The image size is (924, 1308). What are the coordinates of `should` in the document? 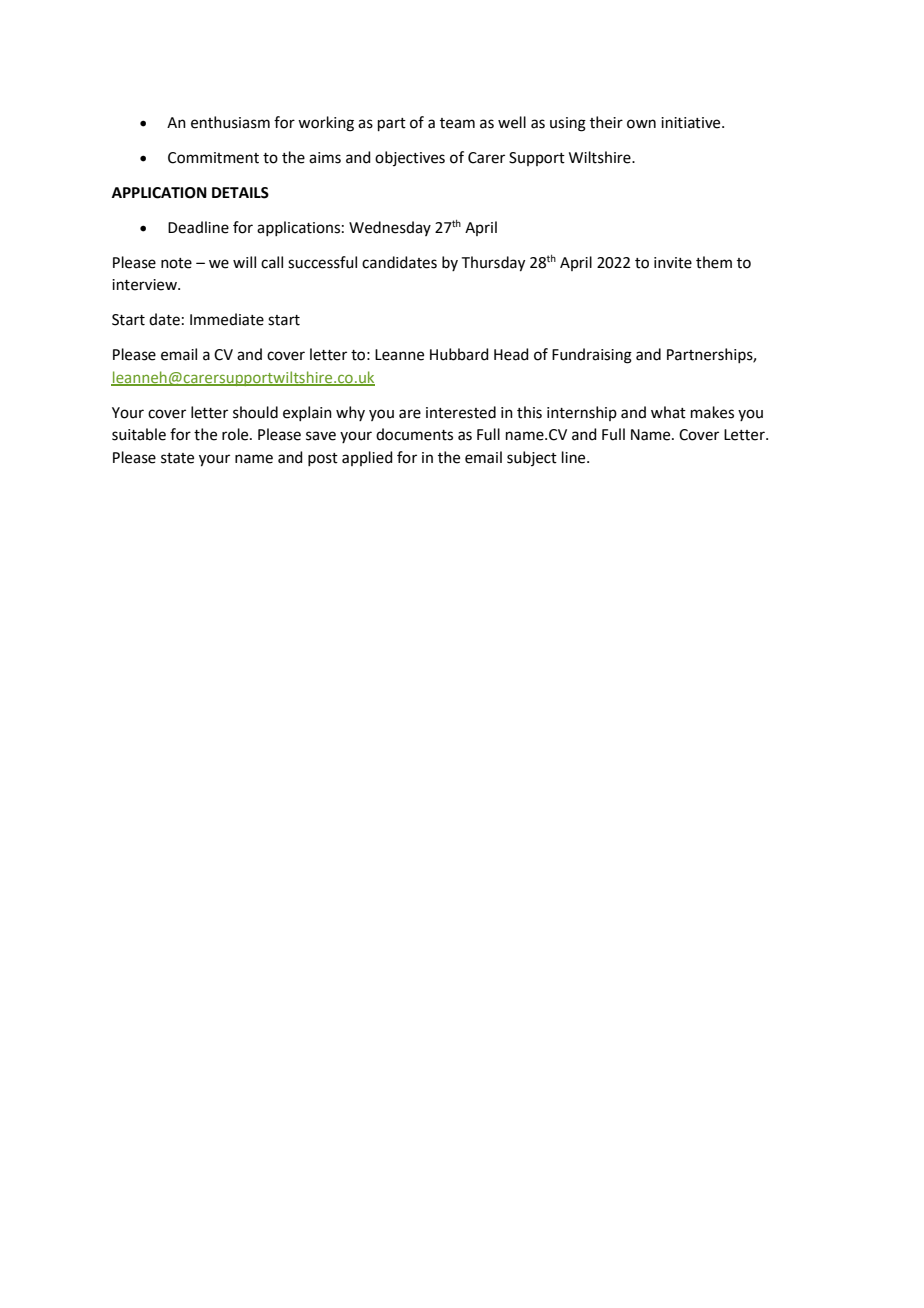 It's located at (255, 412).
